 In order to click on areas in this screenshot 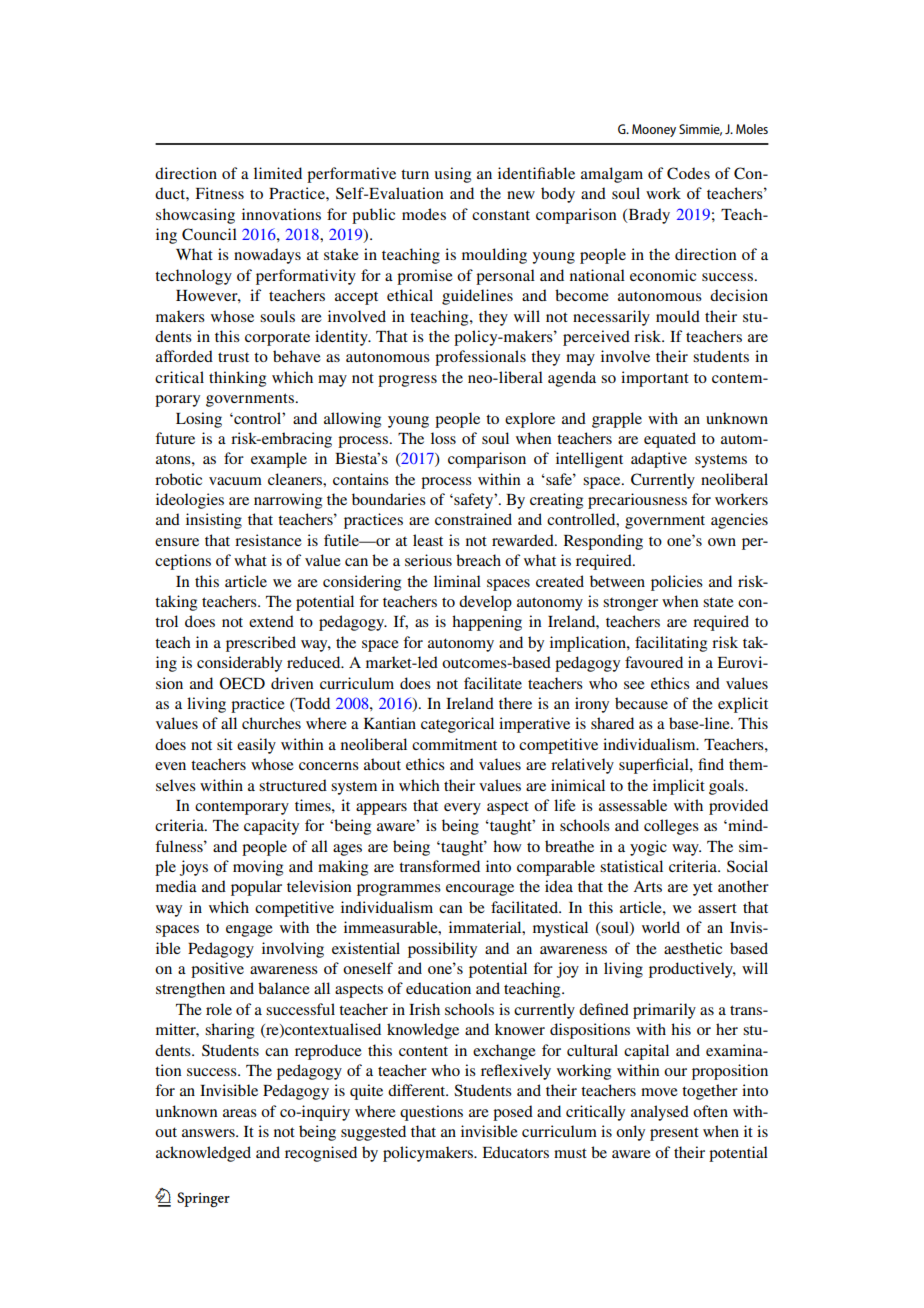, I will do `click(240, 1113)`.
